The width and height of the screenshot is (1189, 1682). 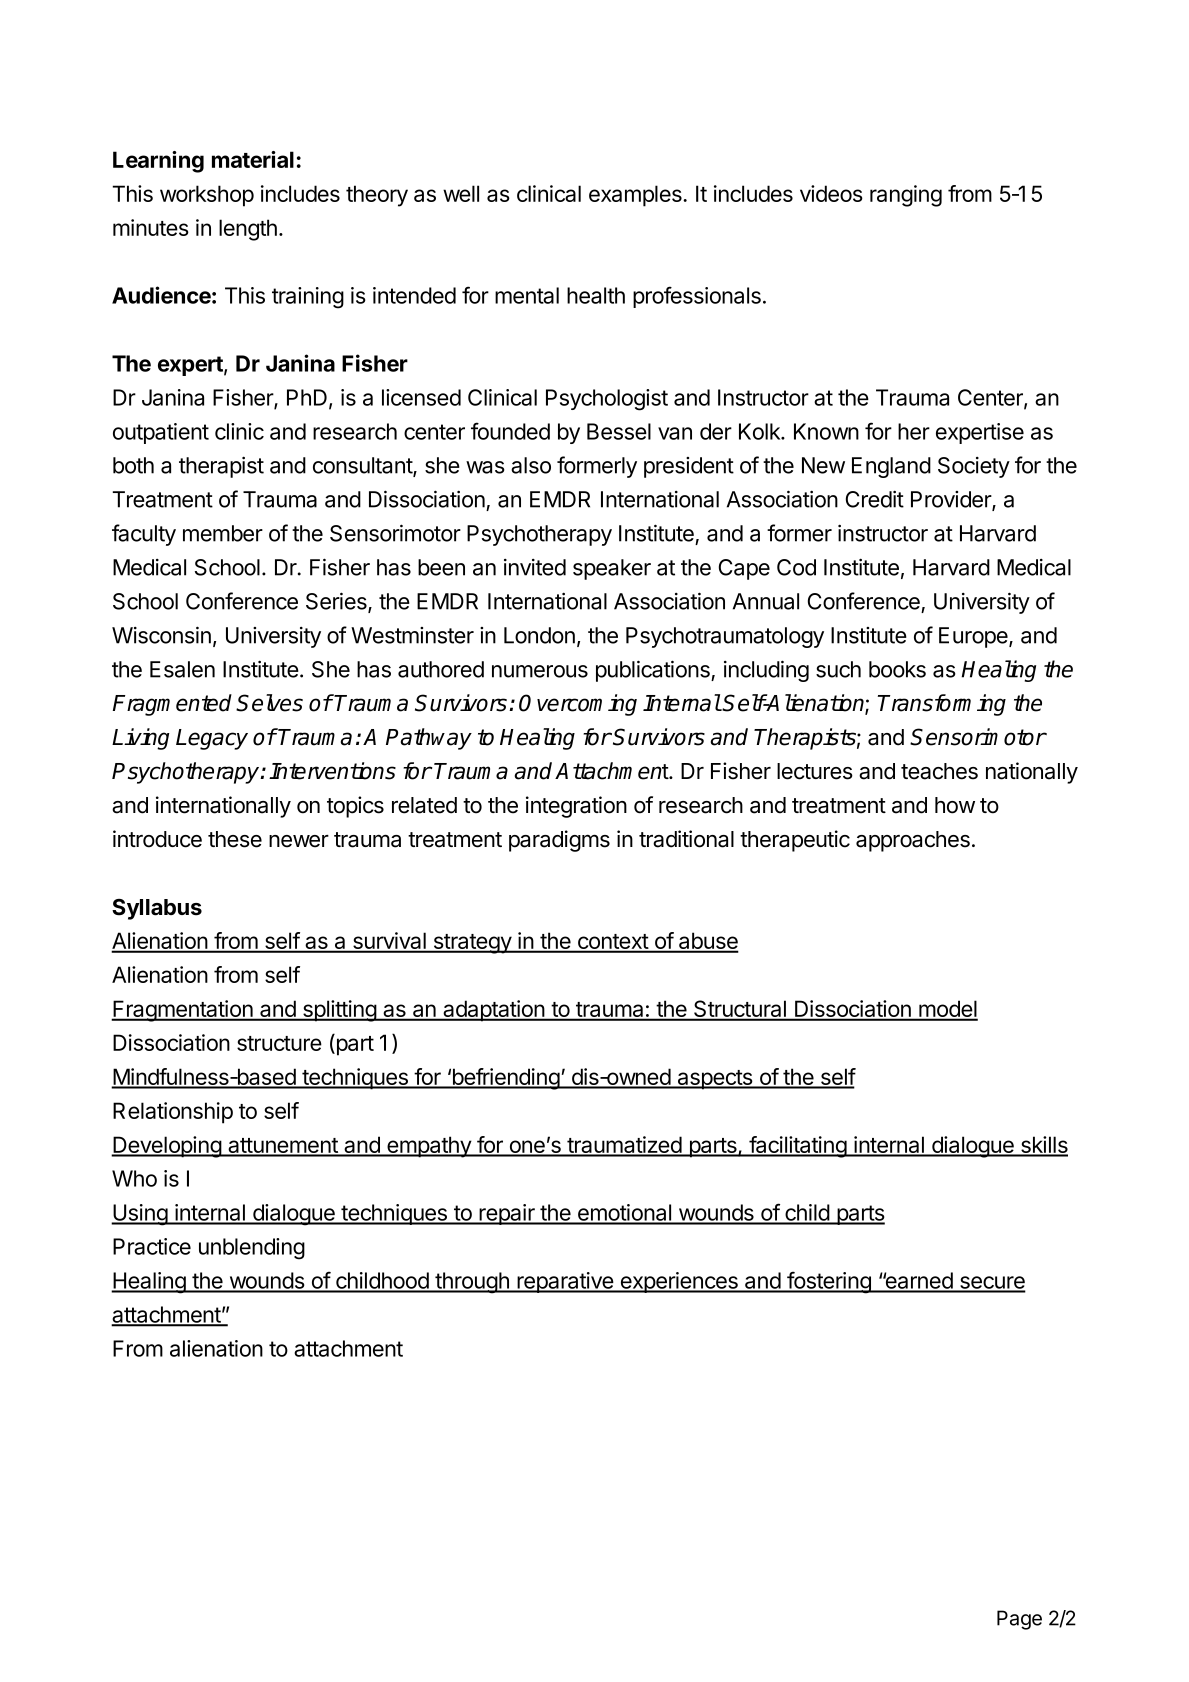 What do you see at coordinates (248, 230) in the screenshot?
I see `length` at bounding box center [248, 230].
